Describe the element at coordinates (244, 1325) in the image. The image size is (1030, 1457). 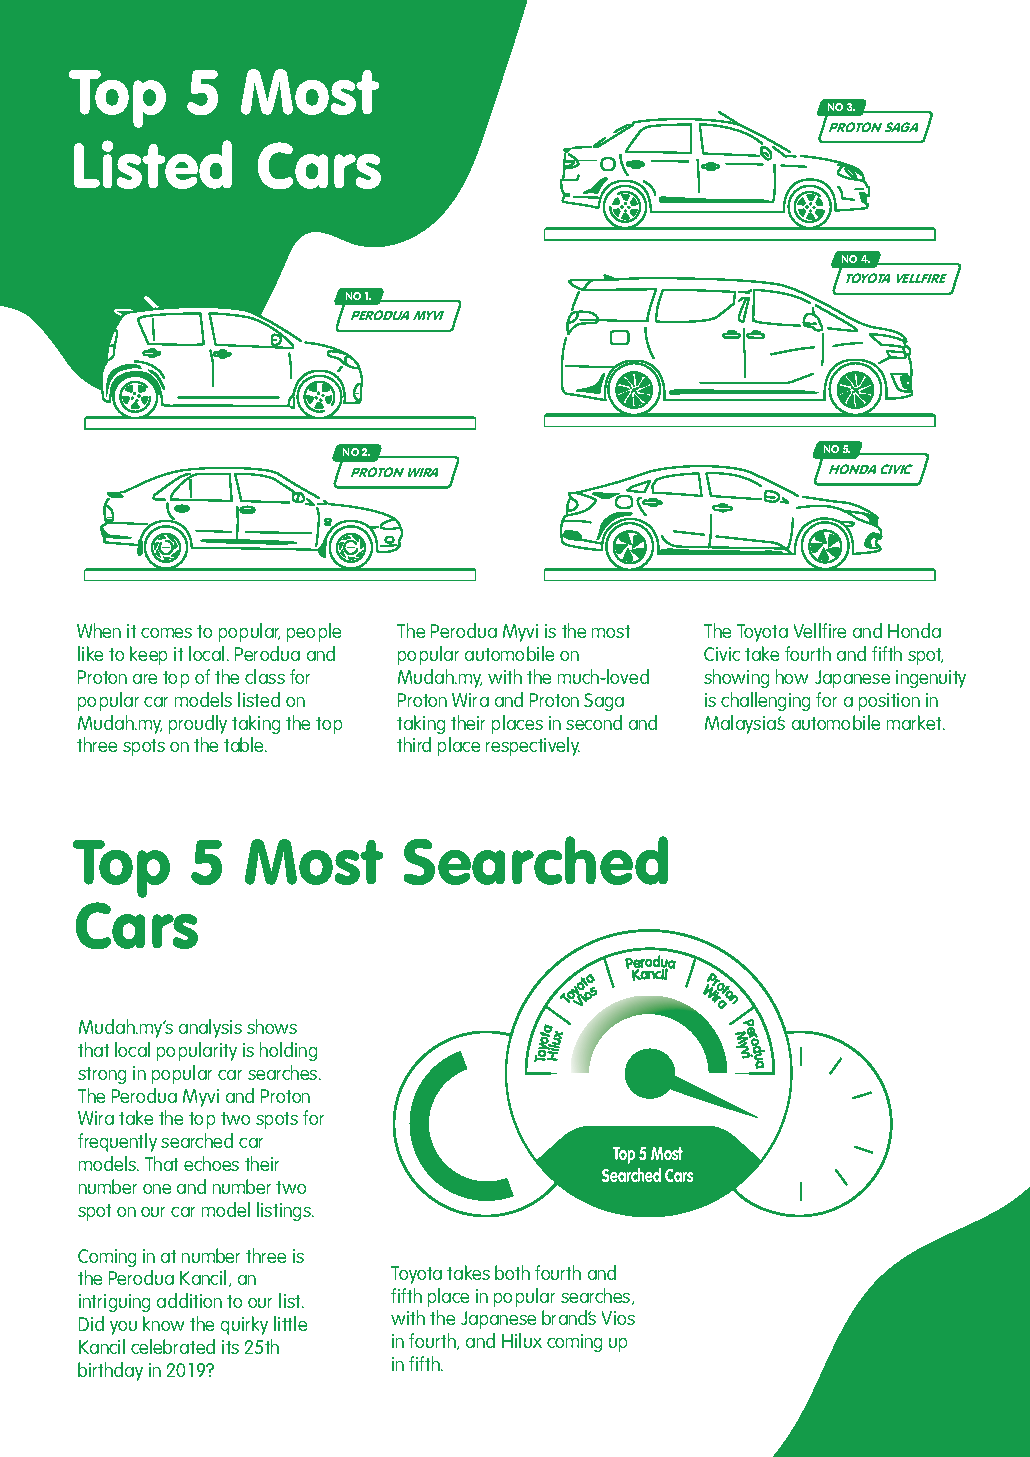
I see `quirky` at that location.
